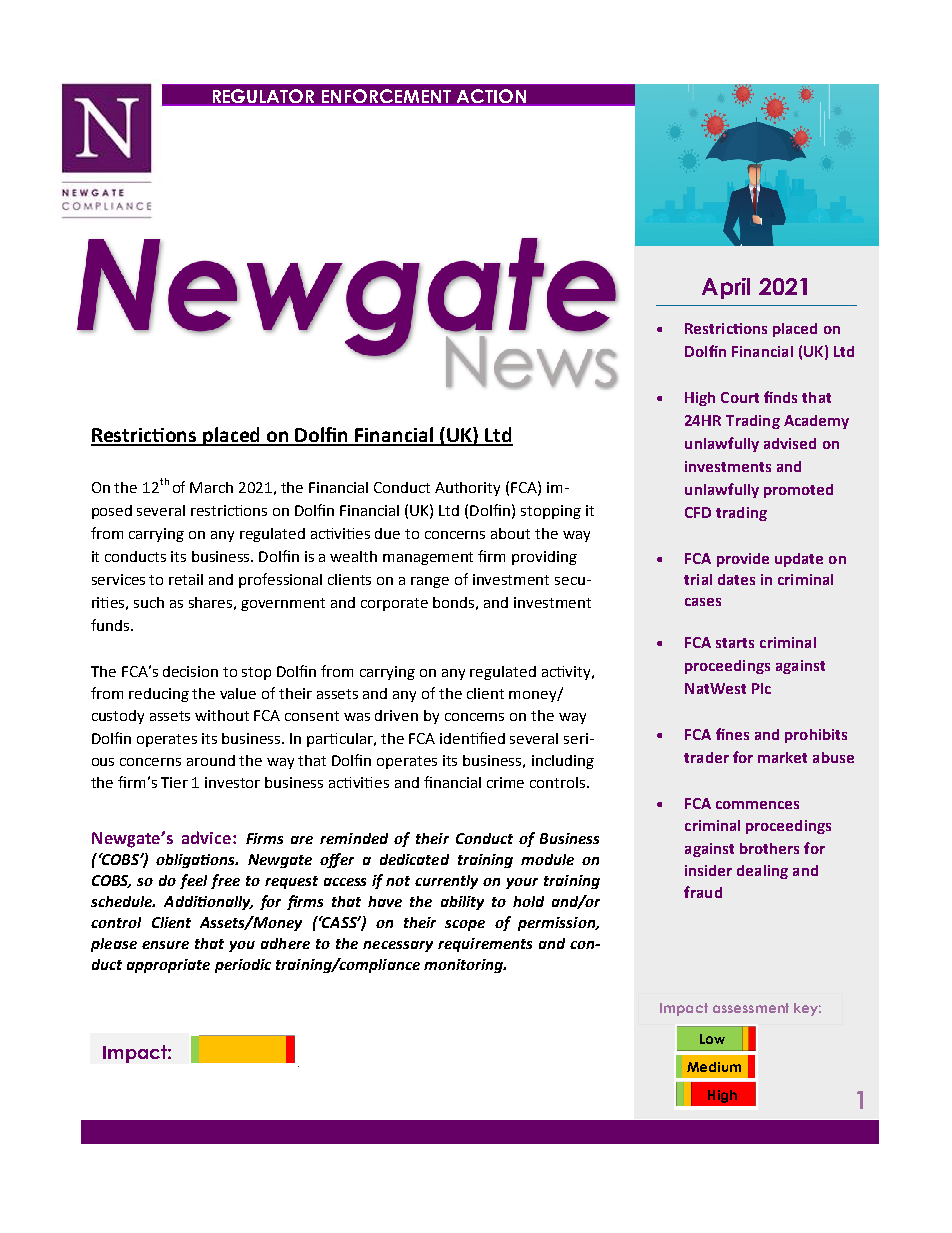  What do you see at coordinates (485, 945) in the image?
I see `requirements` at bounding box center [485, 945].
